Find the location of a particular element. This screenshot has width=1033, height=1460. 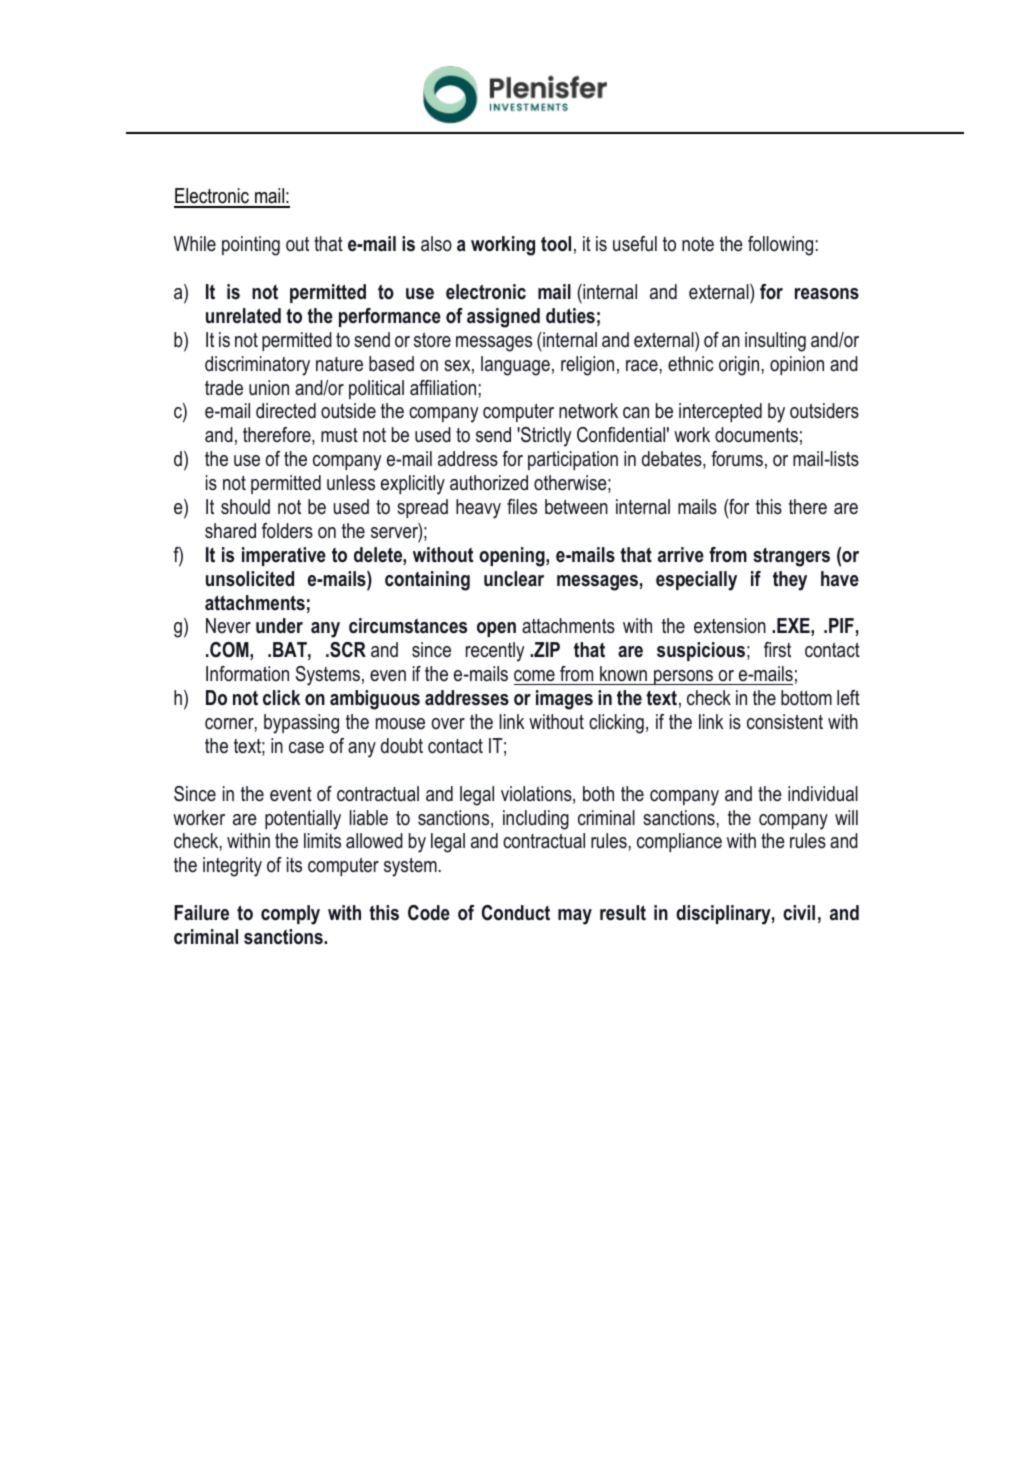

unsolicited is located at coordinates (250, 579).
